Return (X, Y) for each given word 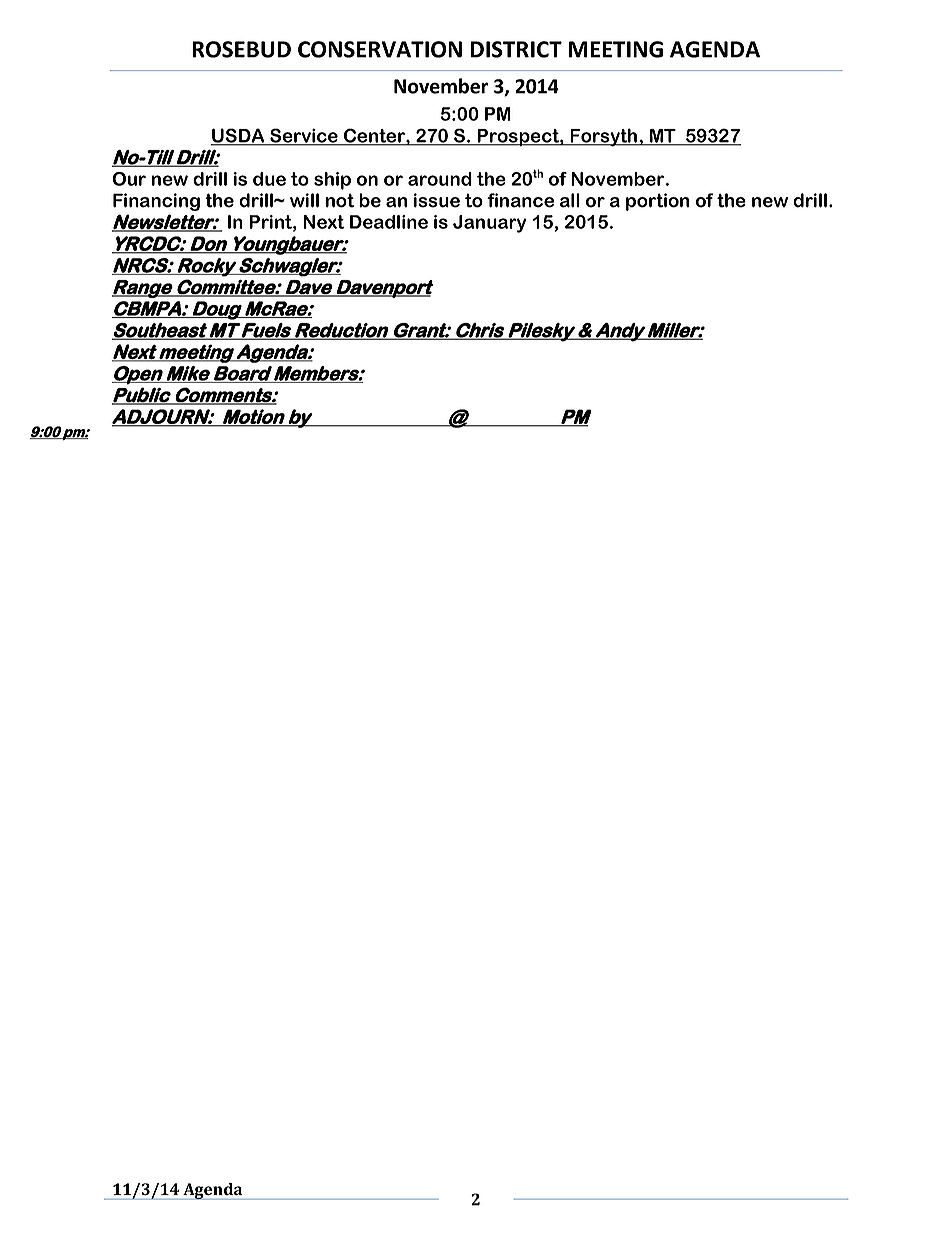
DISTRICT (516, 49)
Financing (156, 202)
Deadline (389, 222)
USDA (239, 136)
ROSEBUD (241, 49)
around (440, 179)
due (269, 179)
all (570, 200)
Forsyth (603, 137)
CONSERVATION (380, 49)
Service (304, 136)
